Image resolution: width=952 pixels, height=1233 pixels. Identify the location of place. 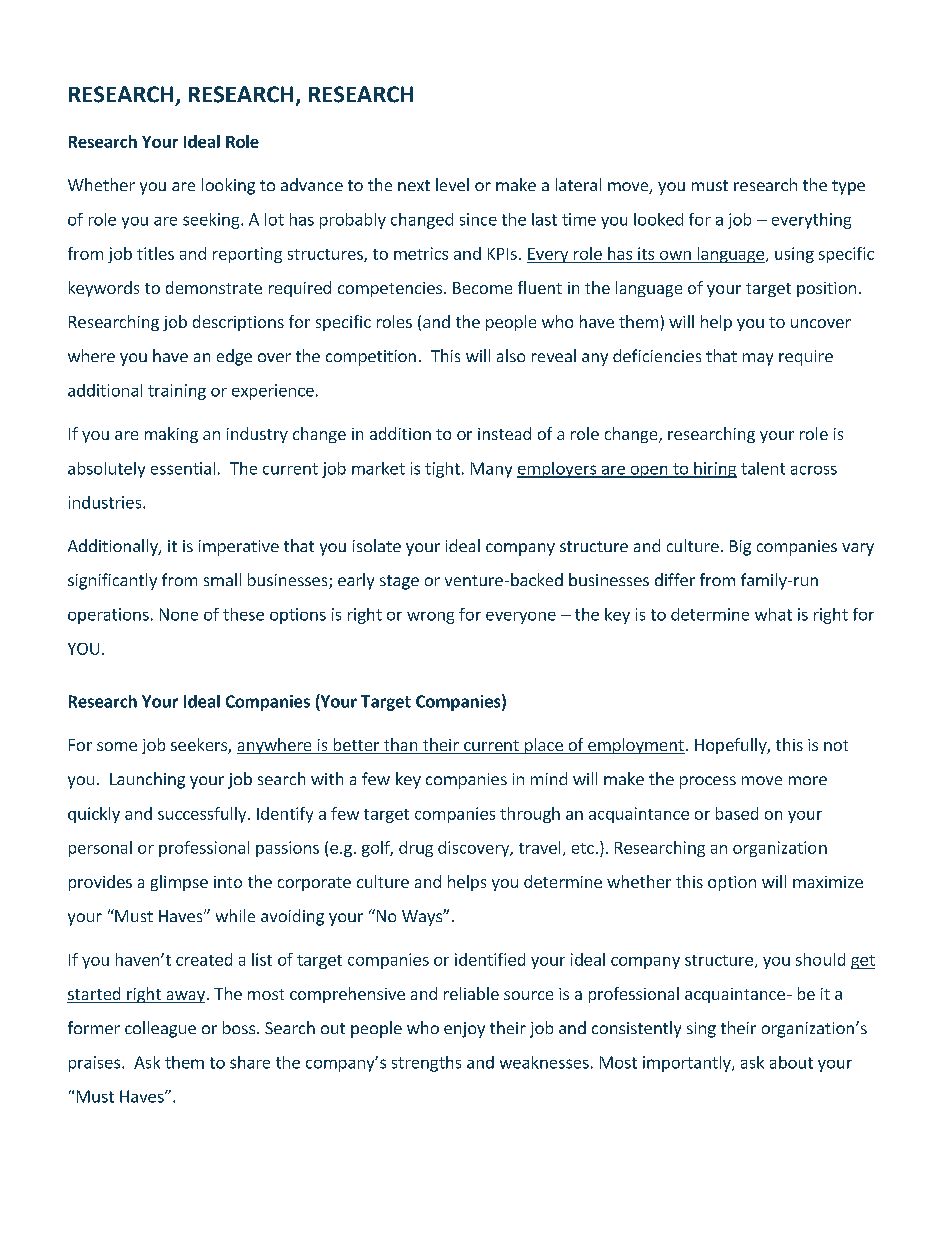
(543, 746).
